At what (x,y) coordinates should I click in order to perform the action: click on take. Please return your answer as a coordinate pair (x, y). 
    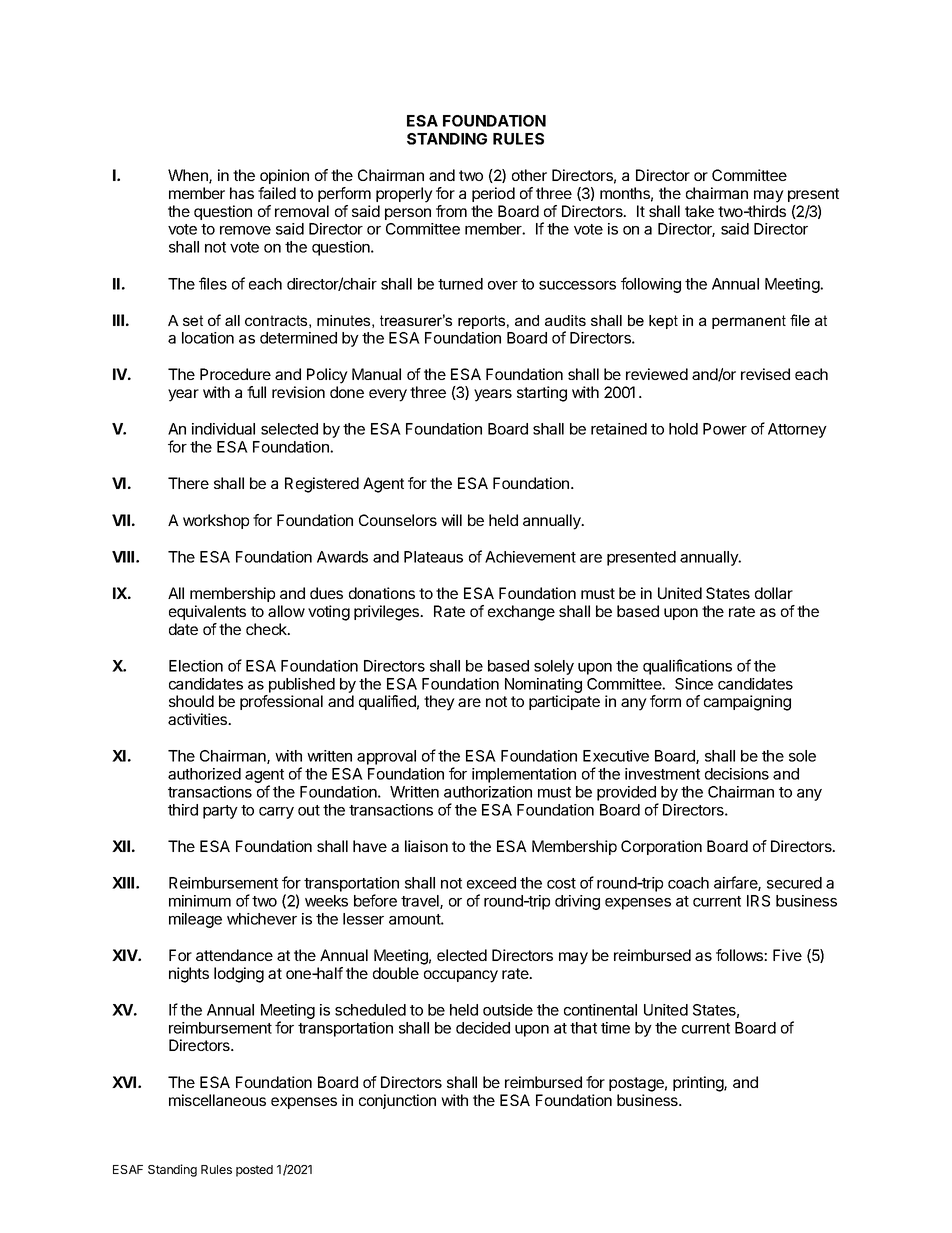
    Looking at the image, I should click on (699, 211).
